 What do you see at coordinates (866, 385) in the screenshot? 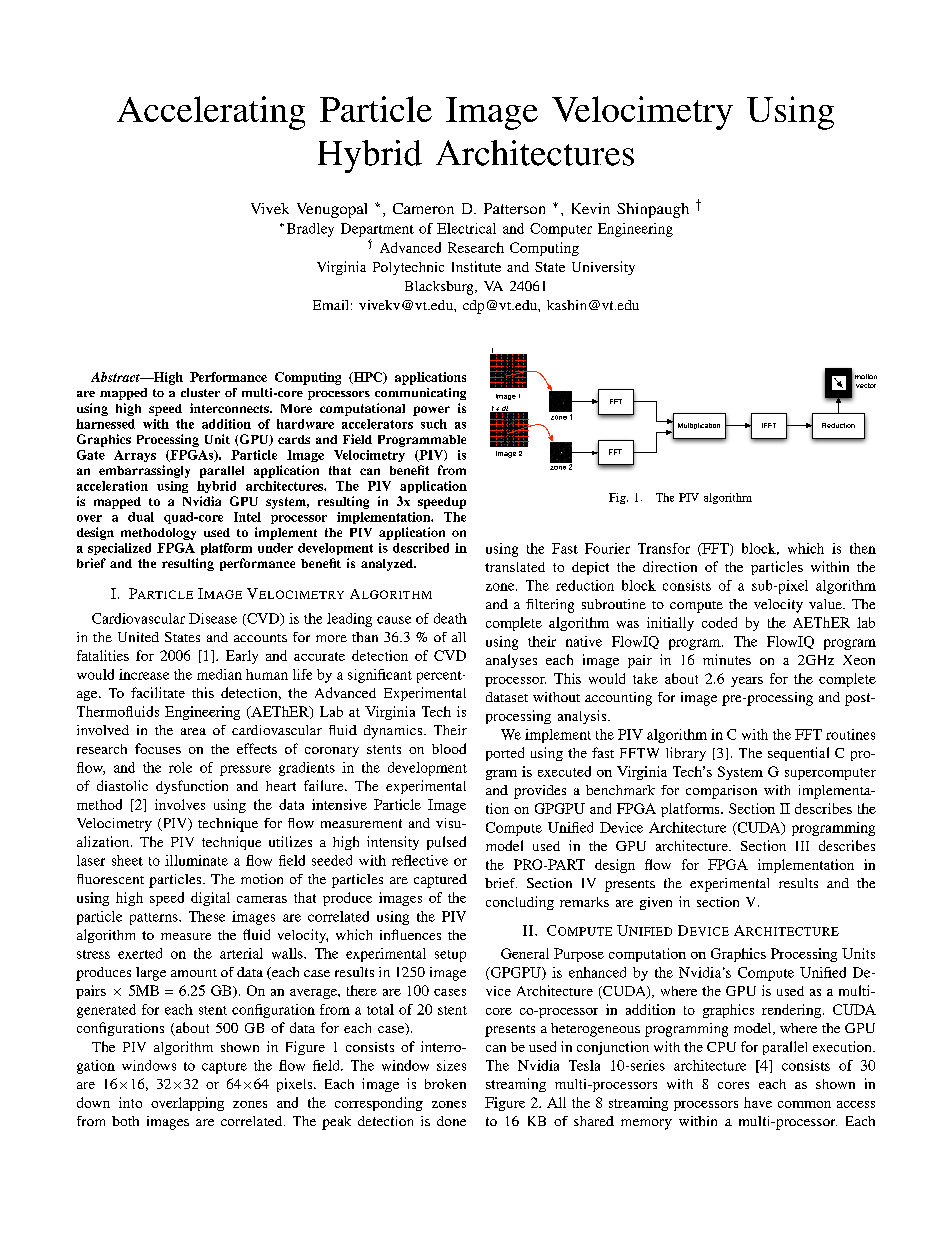
I see `vector` at bounding box center [866, 385].
